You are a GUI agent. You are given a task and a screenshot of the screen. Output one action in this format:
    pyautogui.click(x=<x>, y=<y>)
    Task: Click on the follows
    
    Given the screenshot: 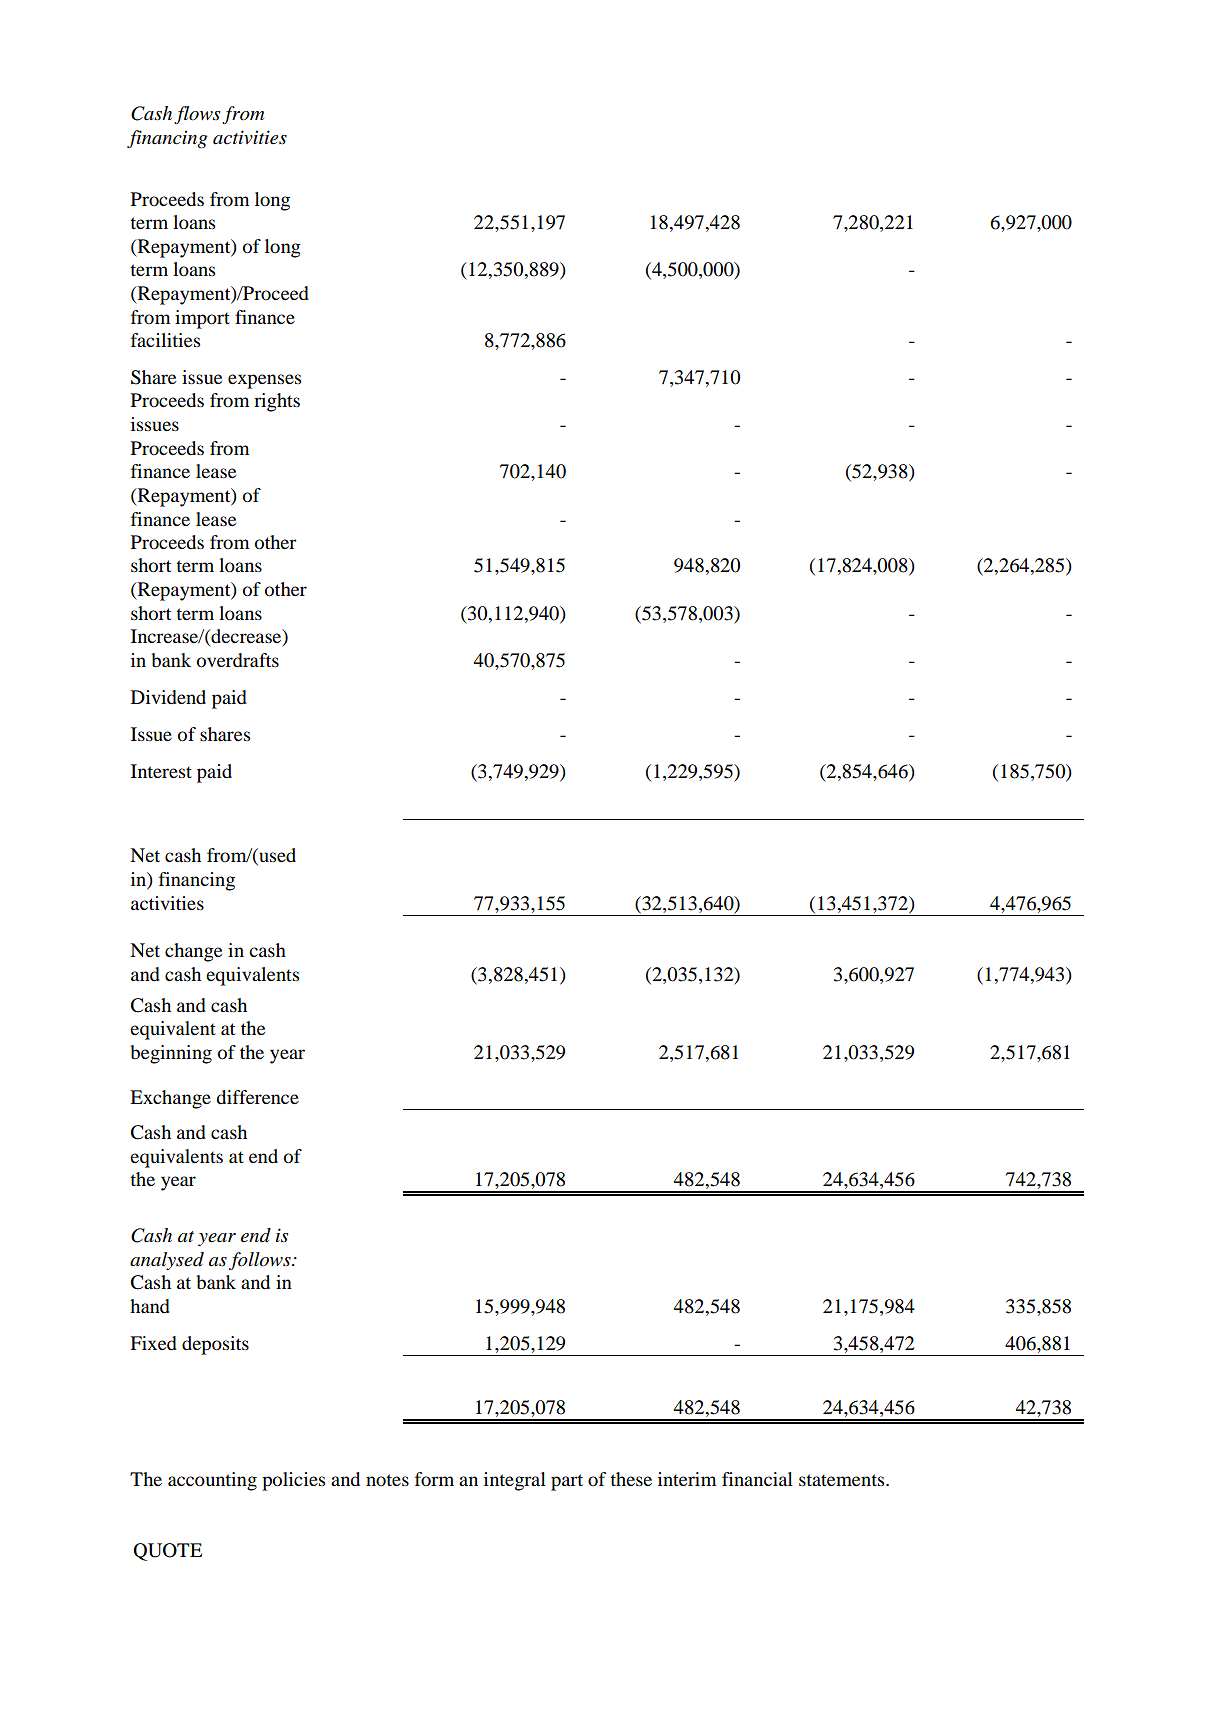 What is the action you would take?
    pyautogui.click(x=261, y=1261)
